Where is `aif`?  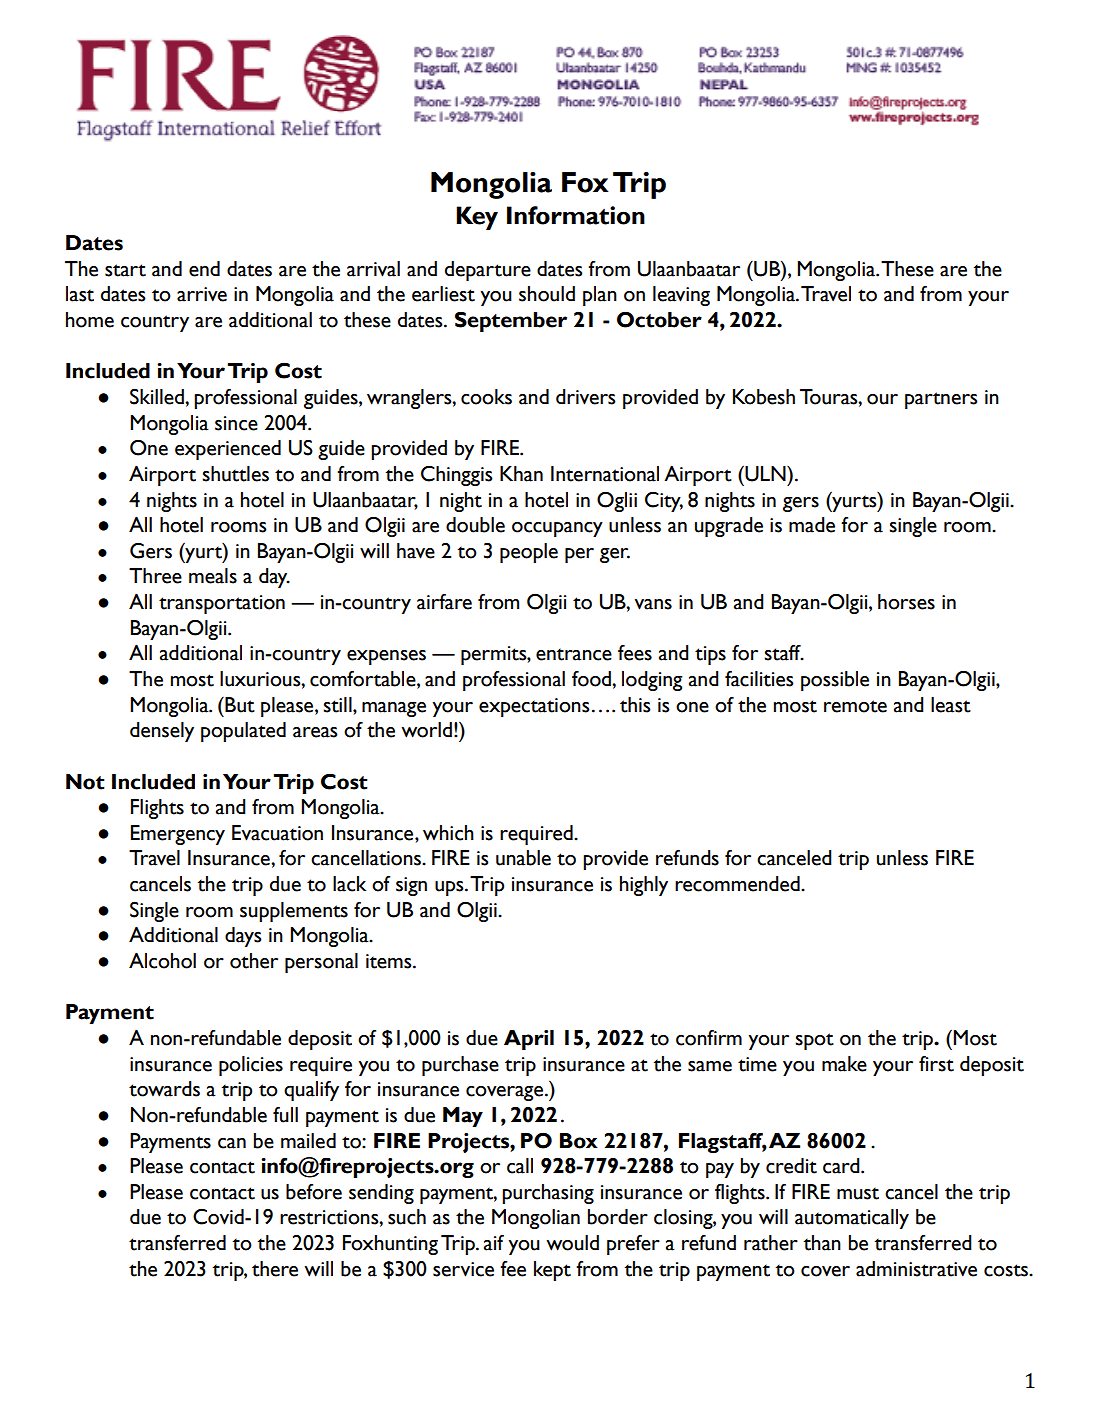 aif is located at coordinates (494, 1243).
